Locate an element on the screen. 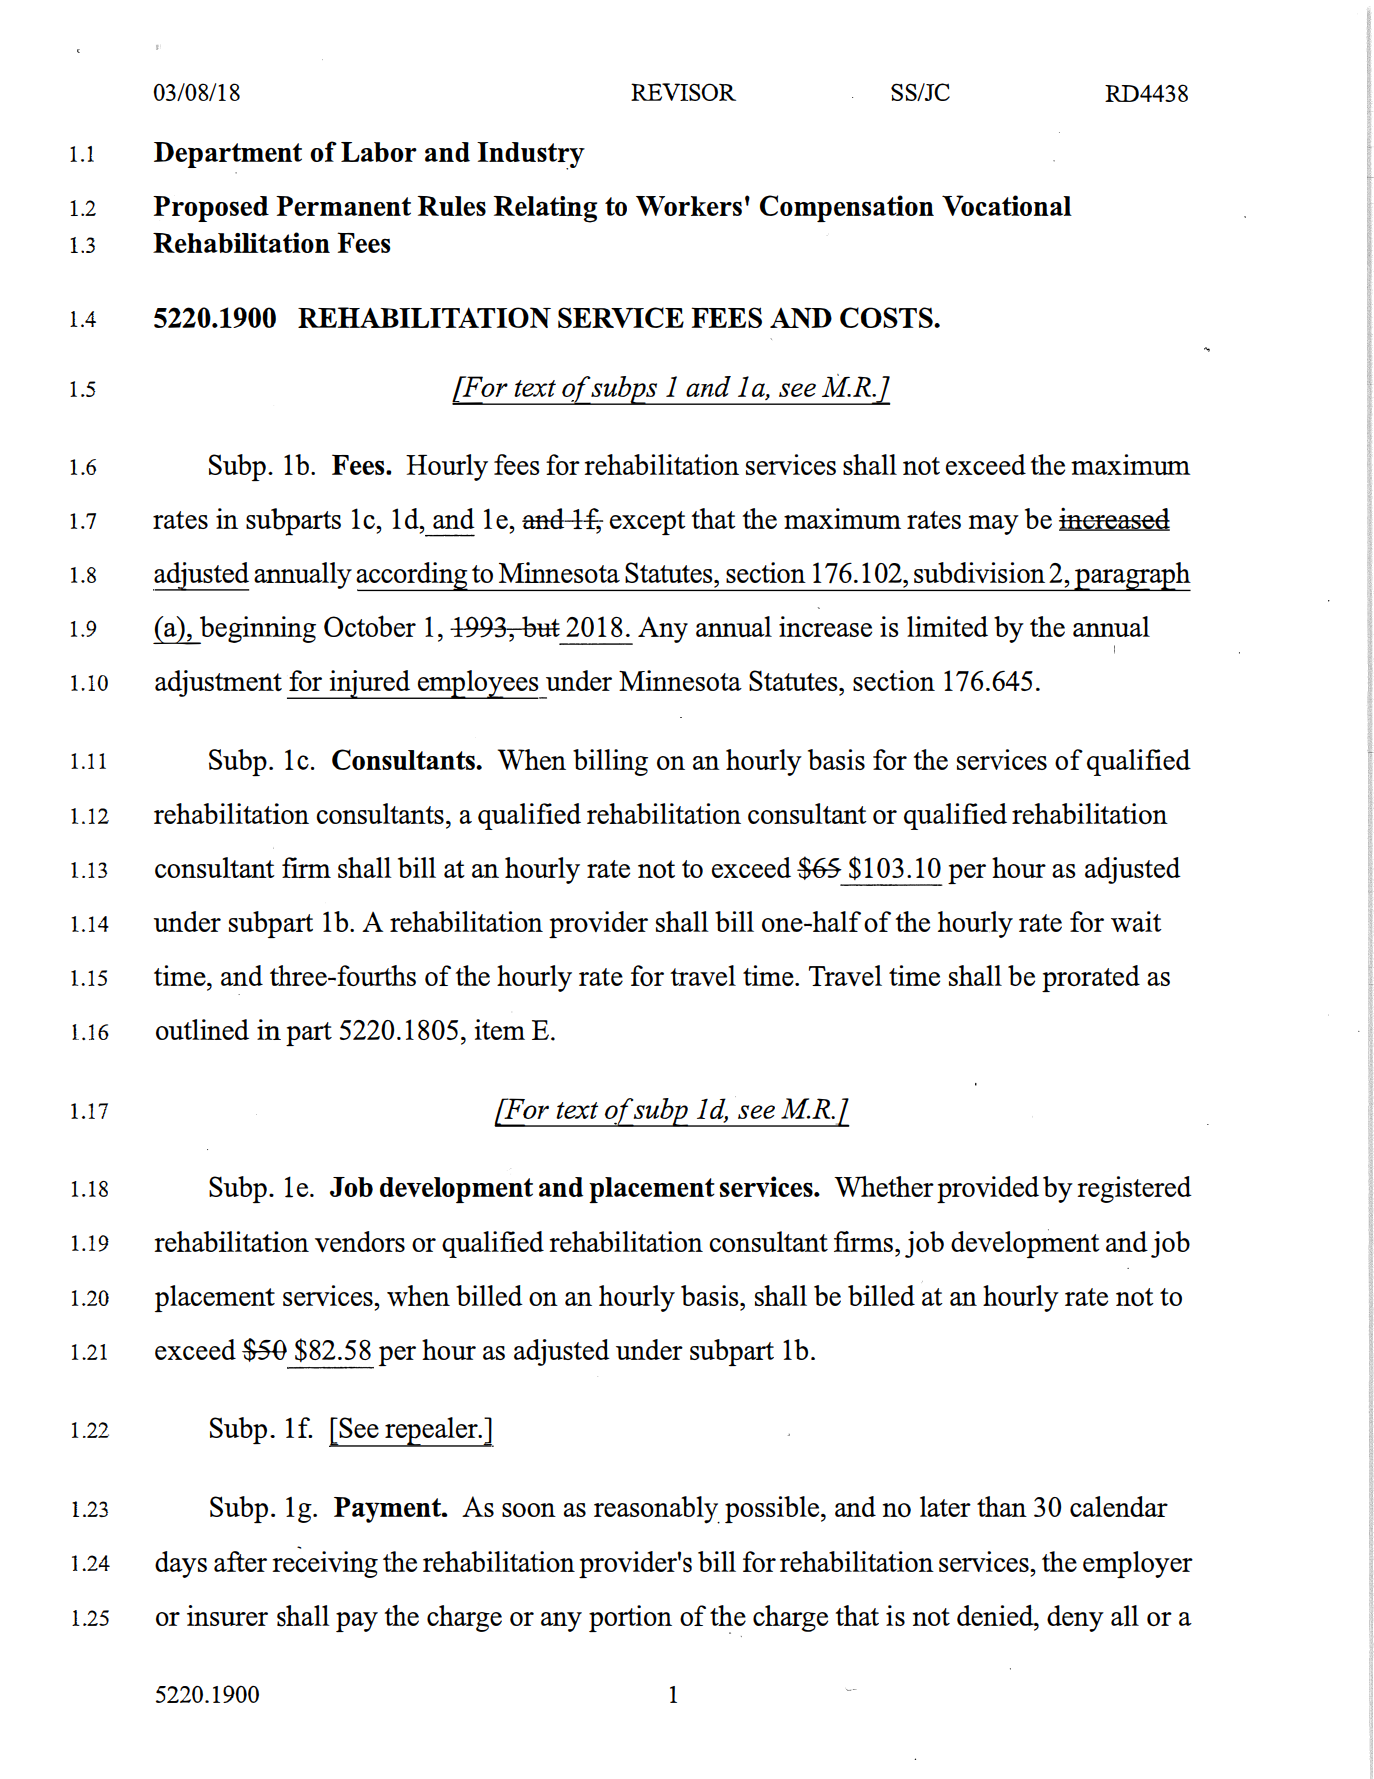  beginning is located at coordinates (257, 630).
